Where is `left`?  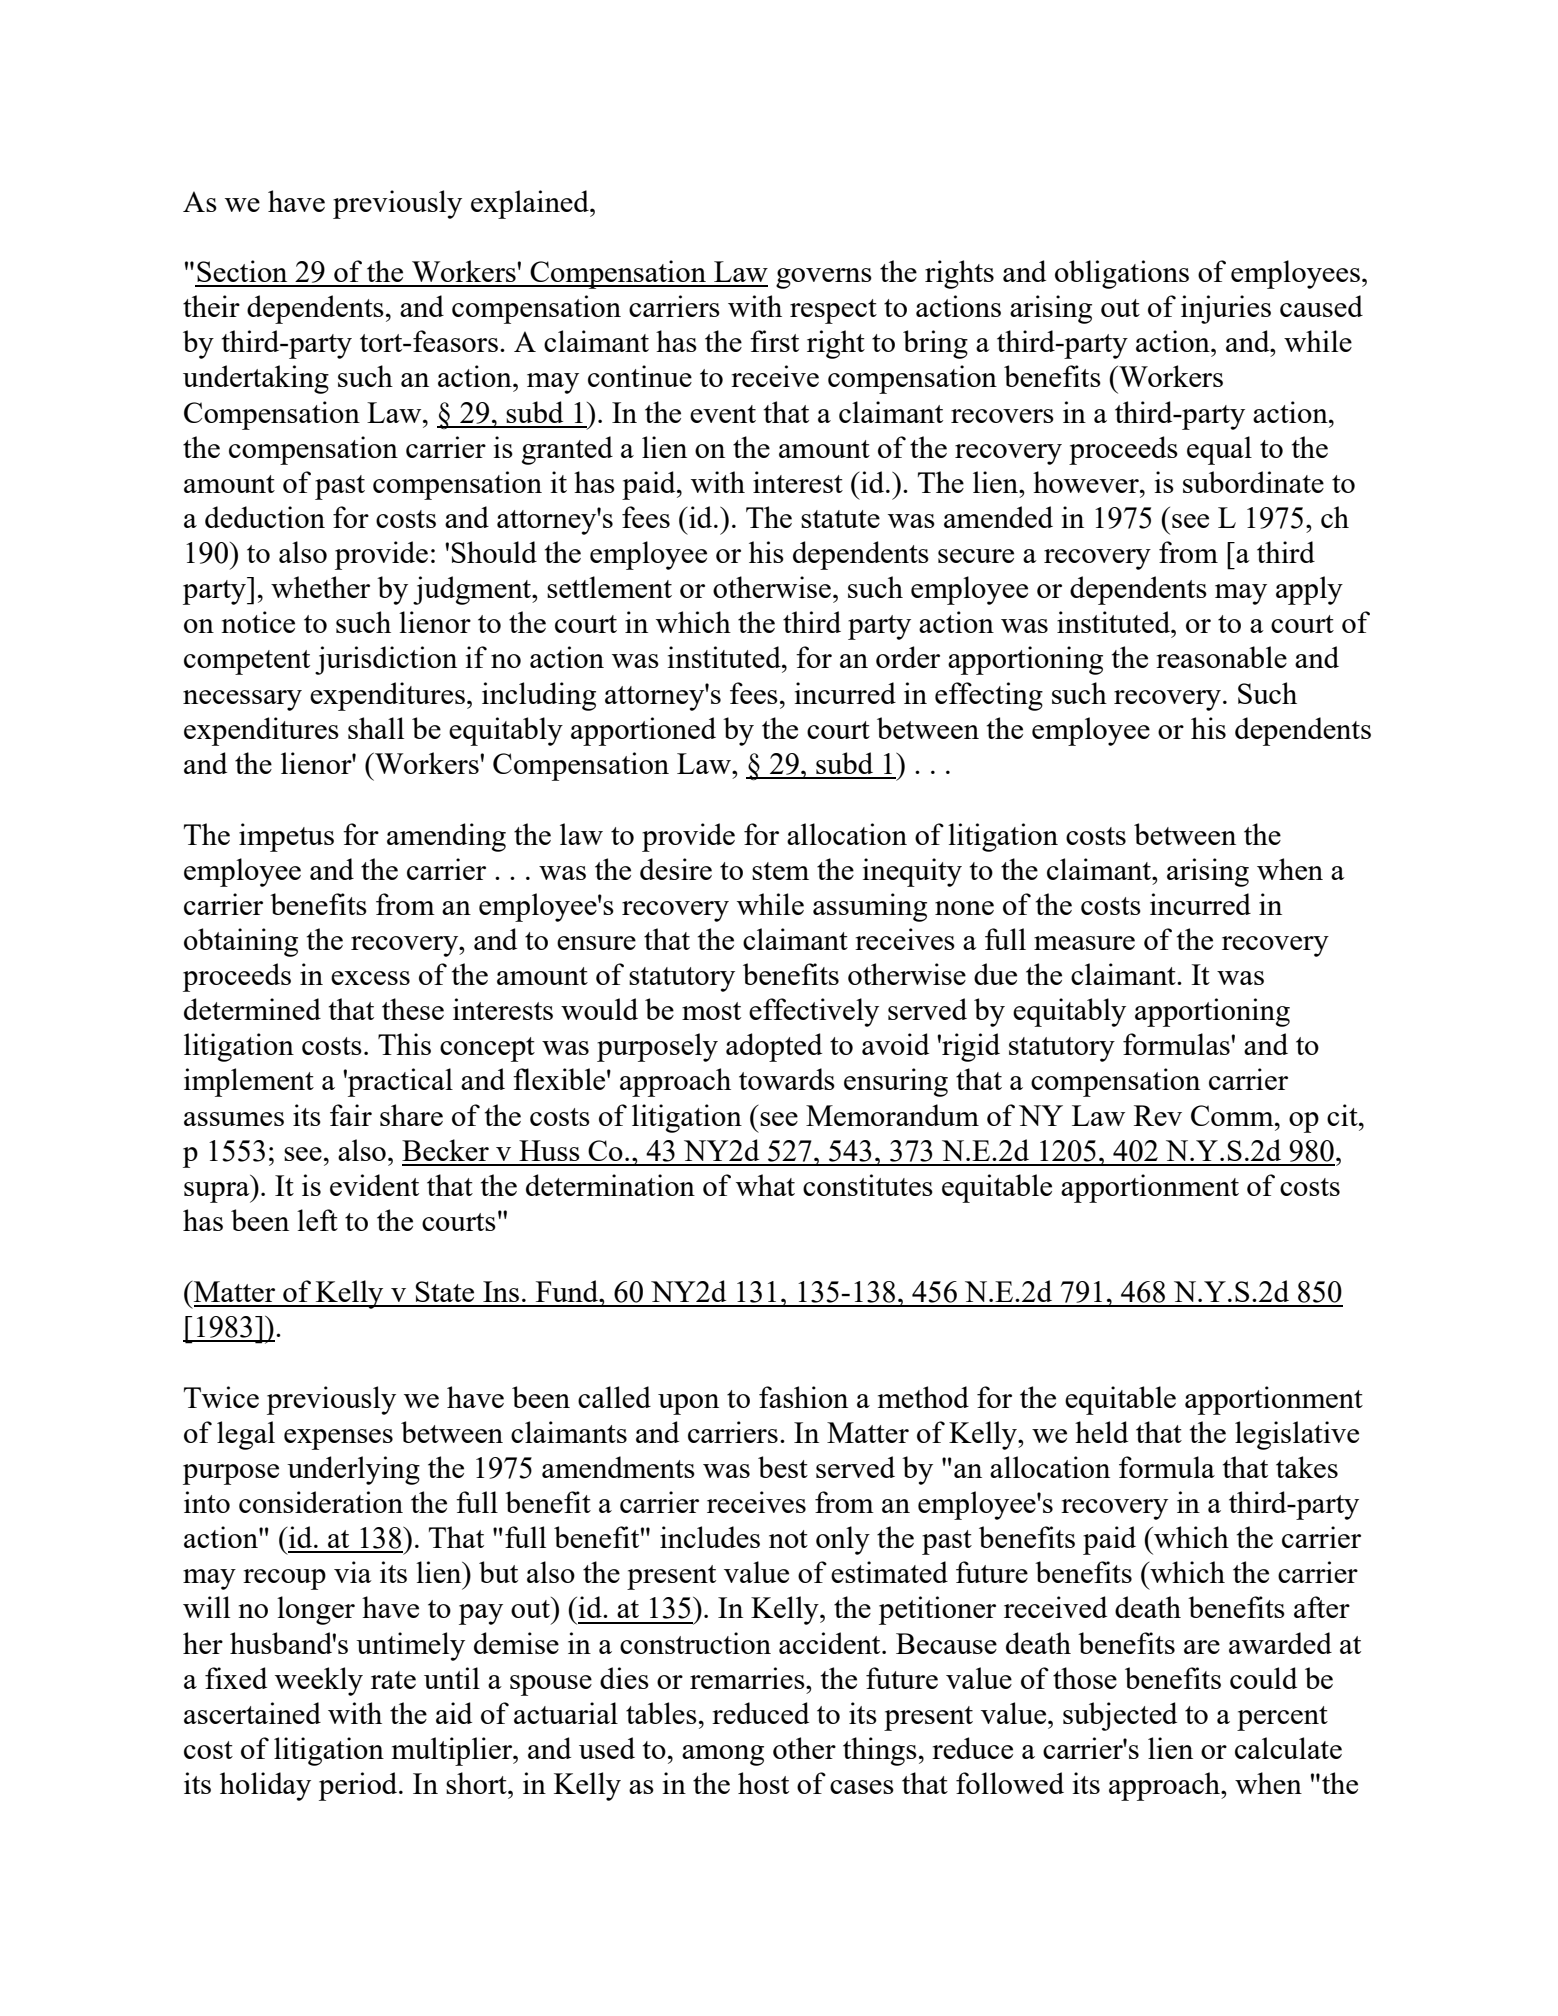 left is located at coordinates (317, 1220).
